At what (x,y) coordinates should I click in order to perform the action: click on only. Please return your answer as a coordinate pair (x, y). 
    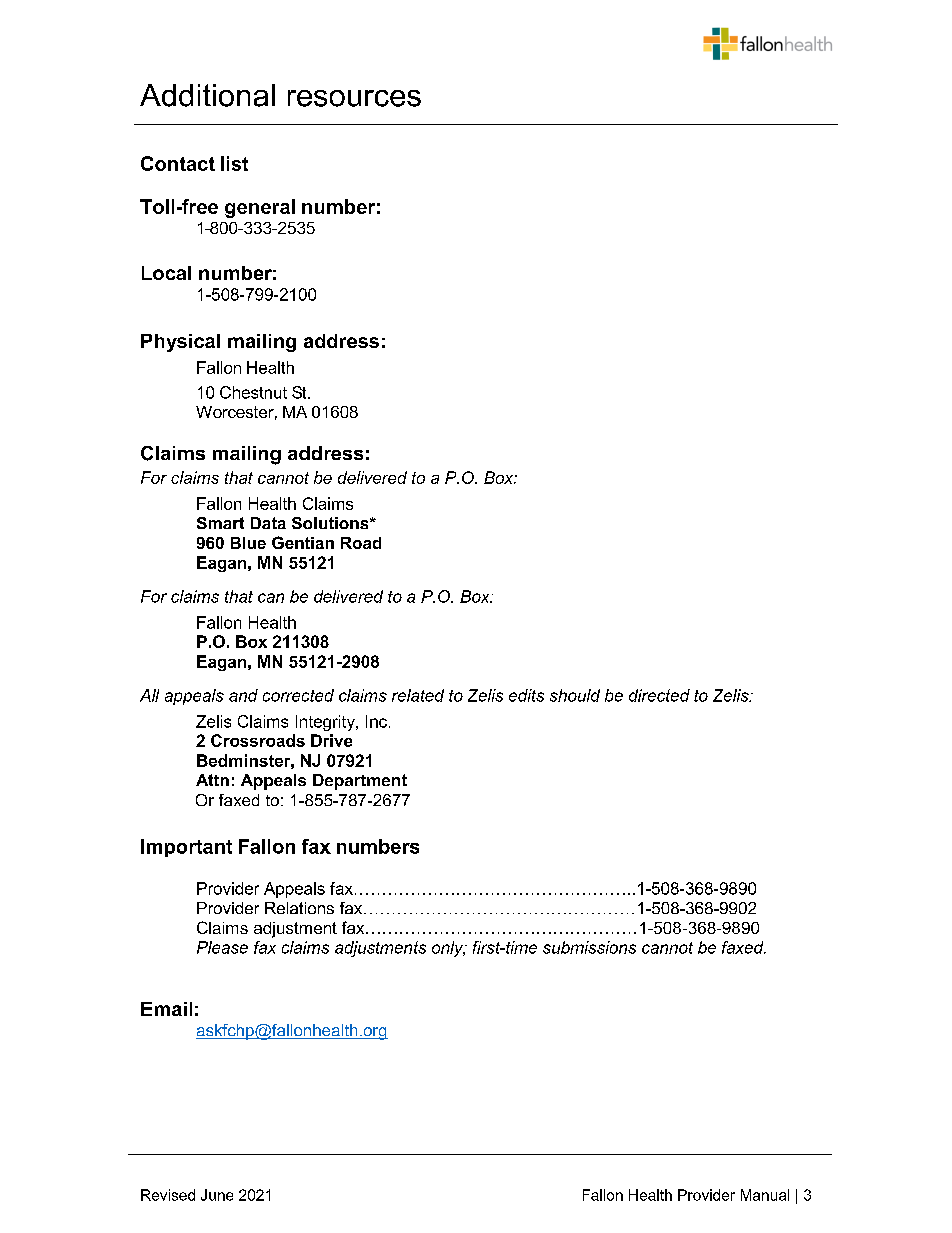
    Looking at the image, I should click on (449, 949).
